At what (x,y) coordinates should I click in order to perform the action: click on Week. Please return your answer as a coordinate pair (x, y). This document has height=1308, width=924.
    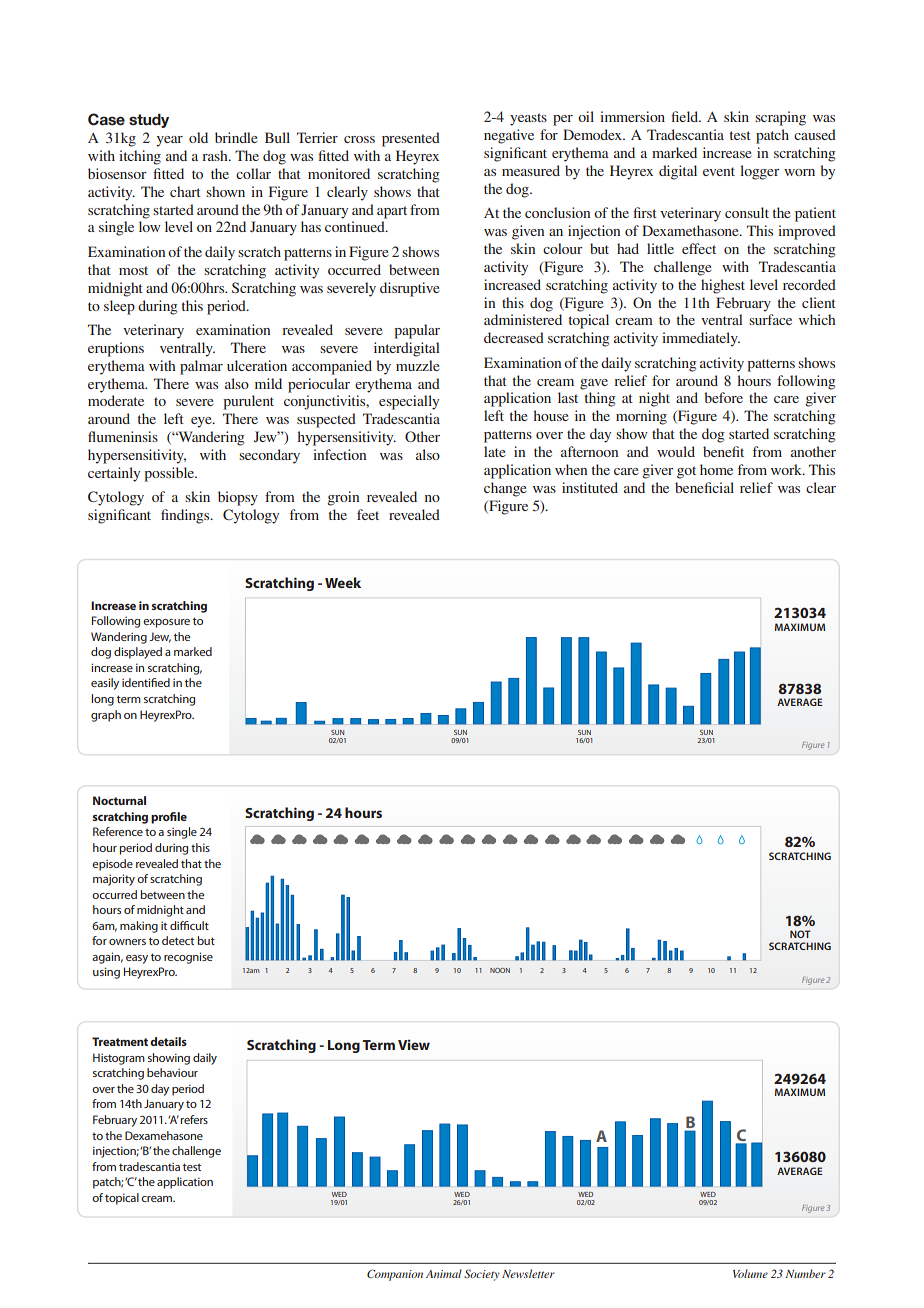
    Looking at the image, I should click on (343, 582).
